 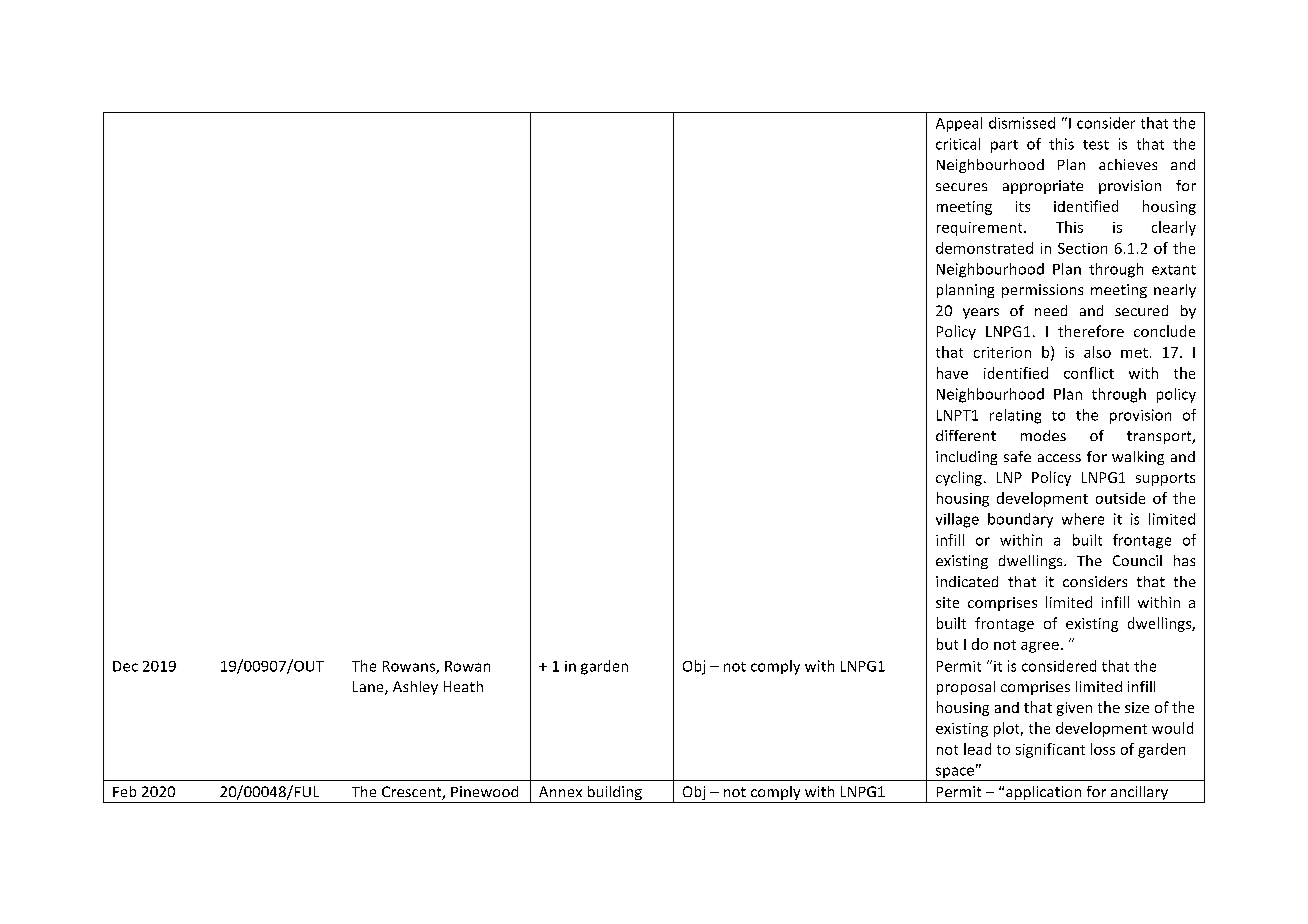 What do you see at coordinates (959, 478) in the page?
I see `cycling` at bounding box center [959, 478].
